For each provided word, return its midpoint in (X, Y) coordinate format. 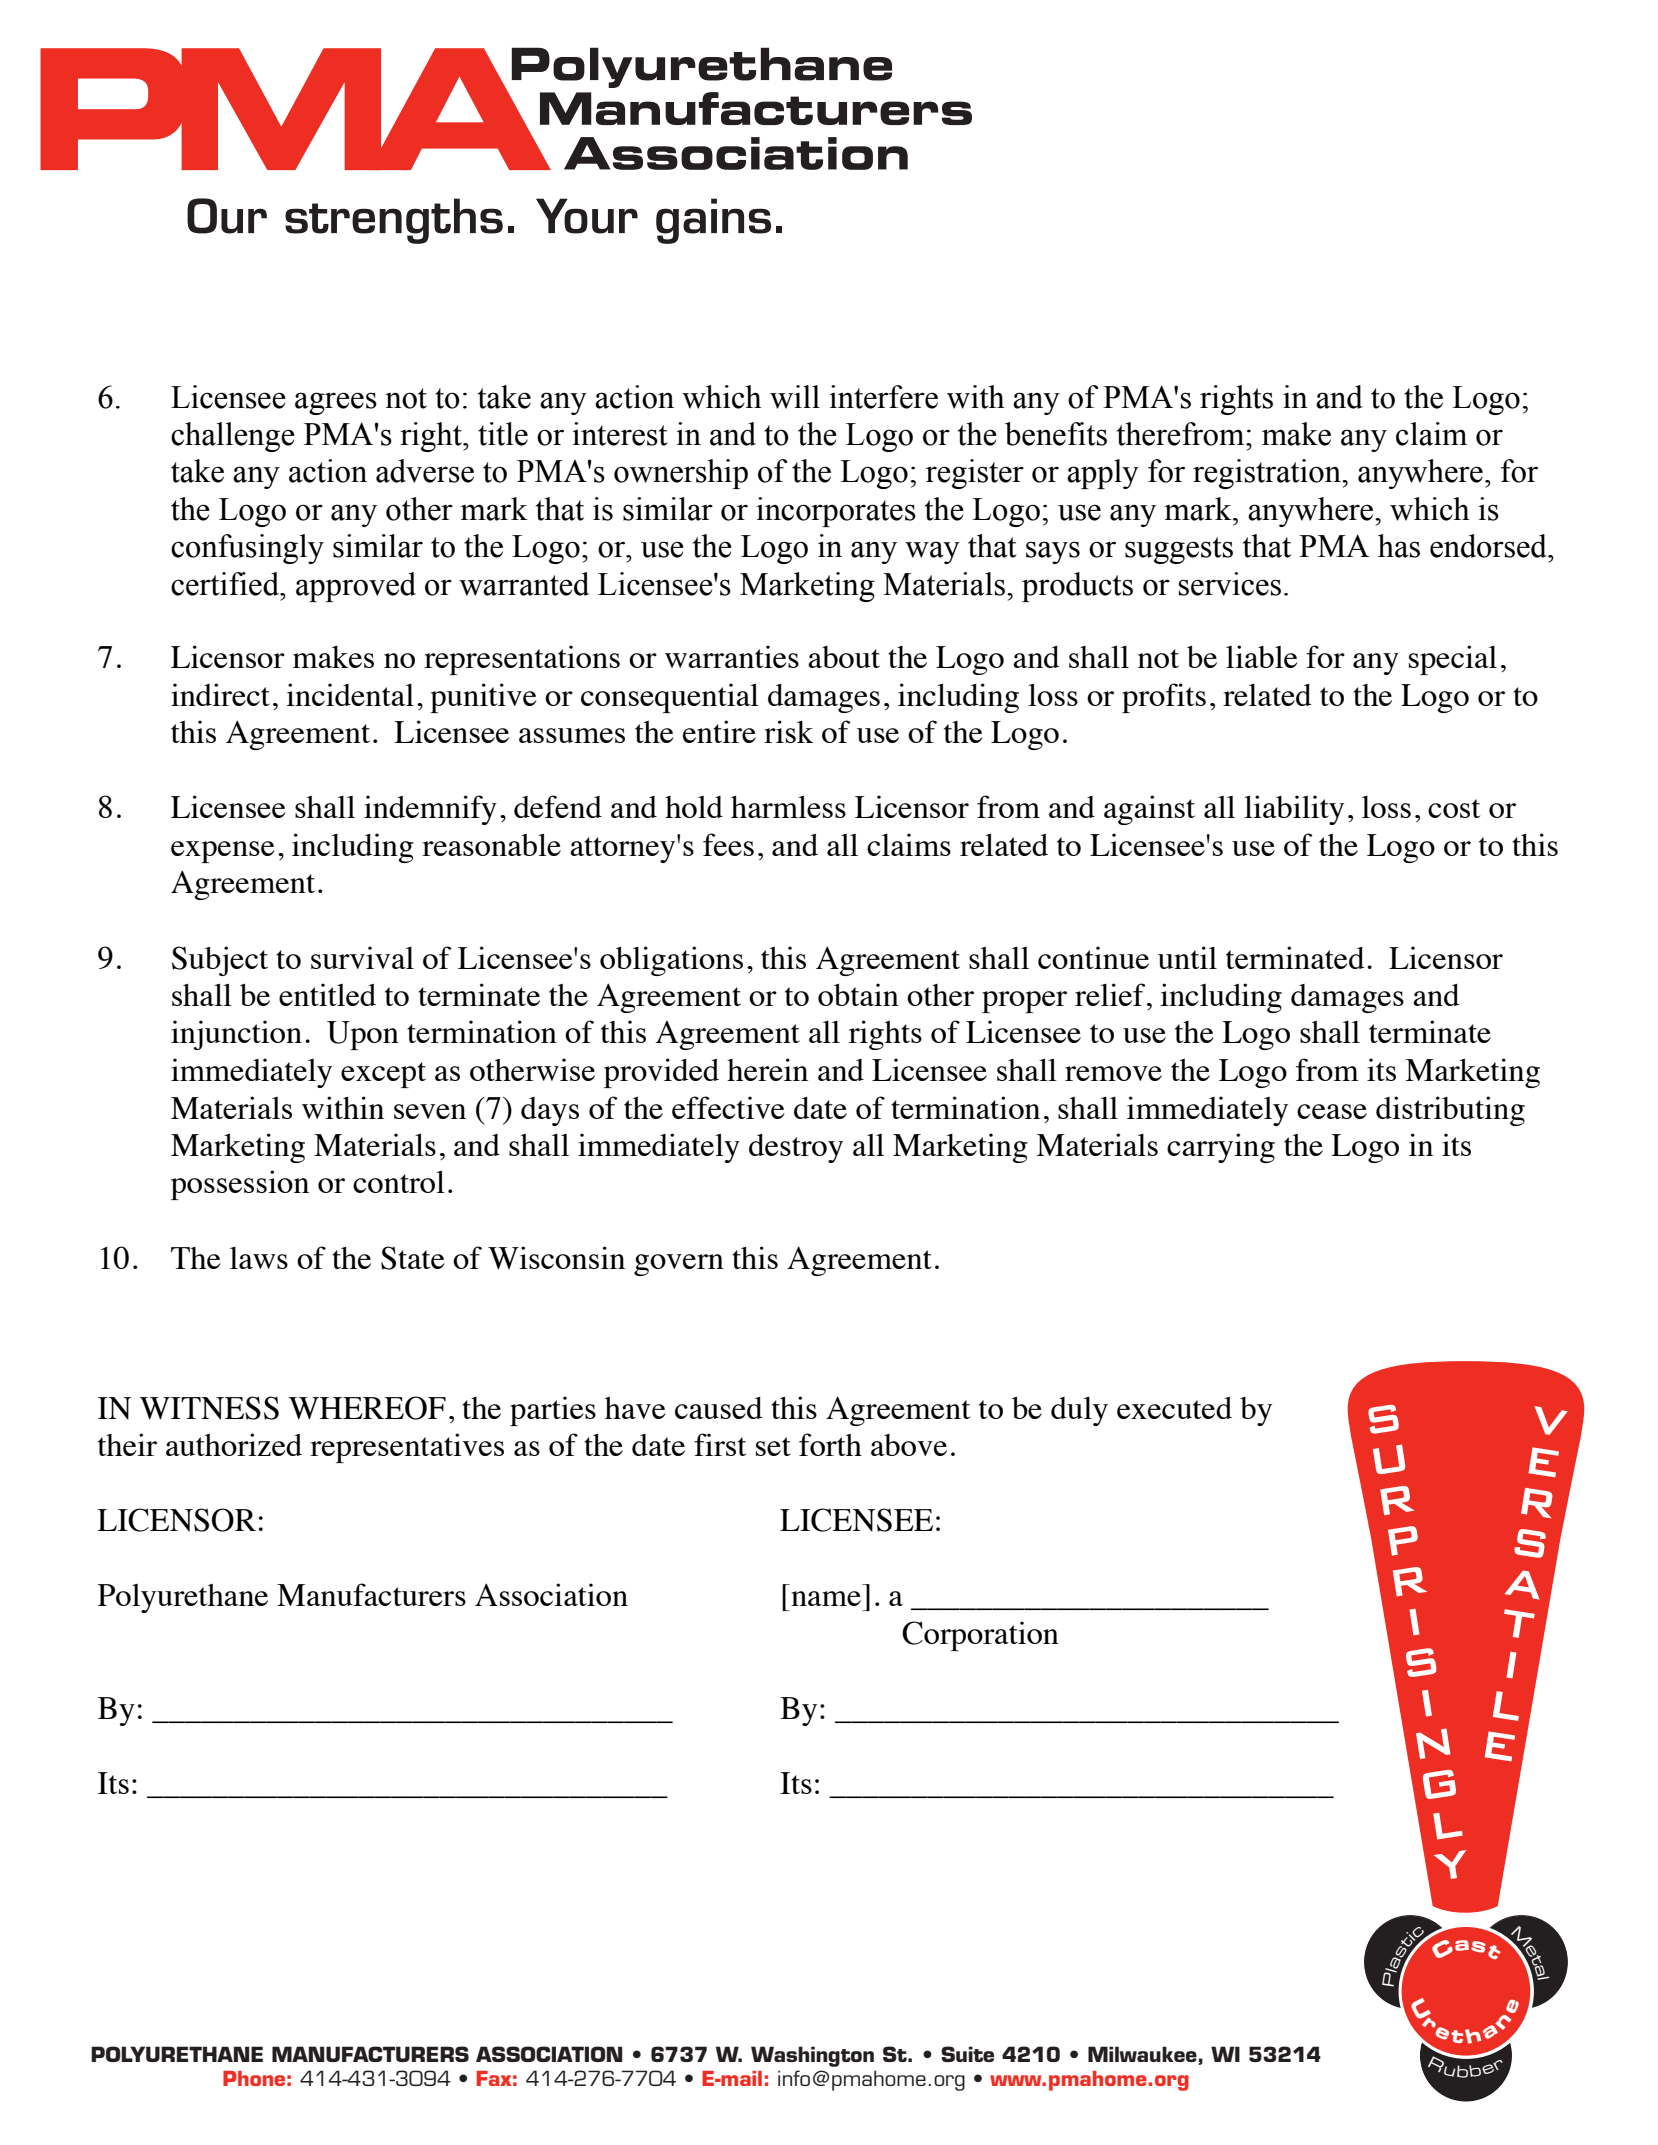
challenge (233, 437)
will (795, 397)
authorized (234, 1444)
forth (830, 1444)
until (1187, 957)
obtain (858, 994)
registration (1268, 474)
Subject (220, 961)
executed (1174, 1408)
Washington (812, 2056)
